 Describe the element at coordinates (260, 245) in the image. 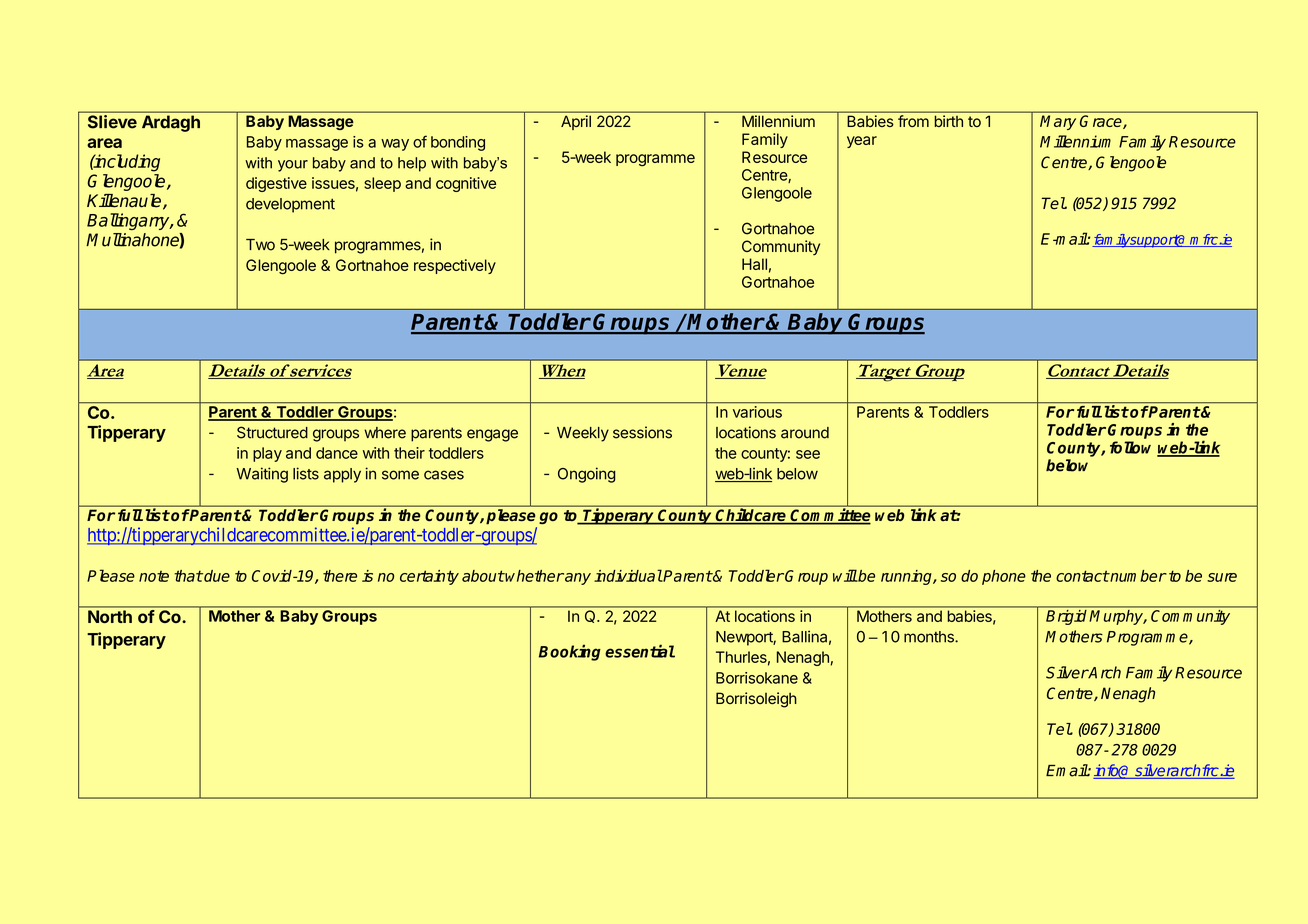

I see `Two` at that location.
